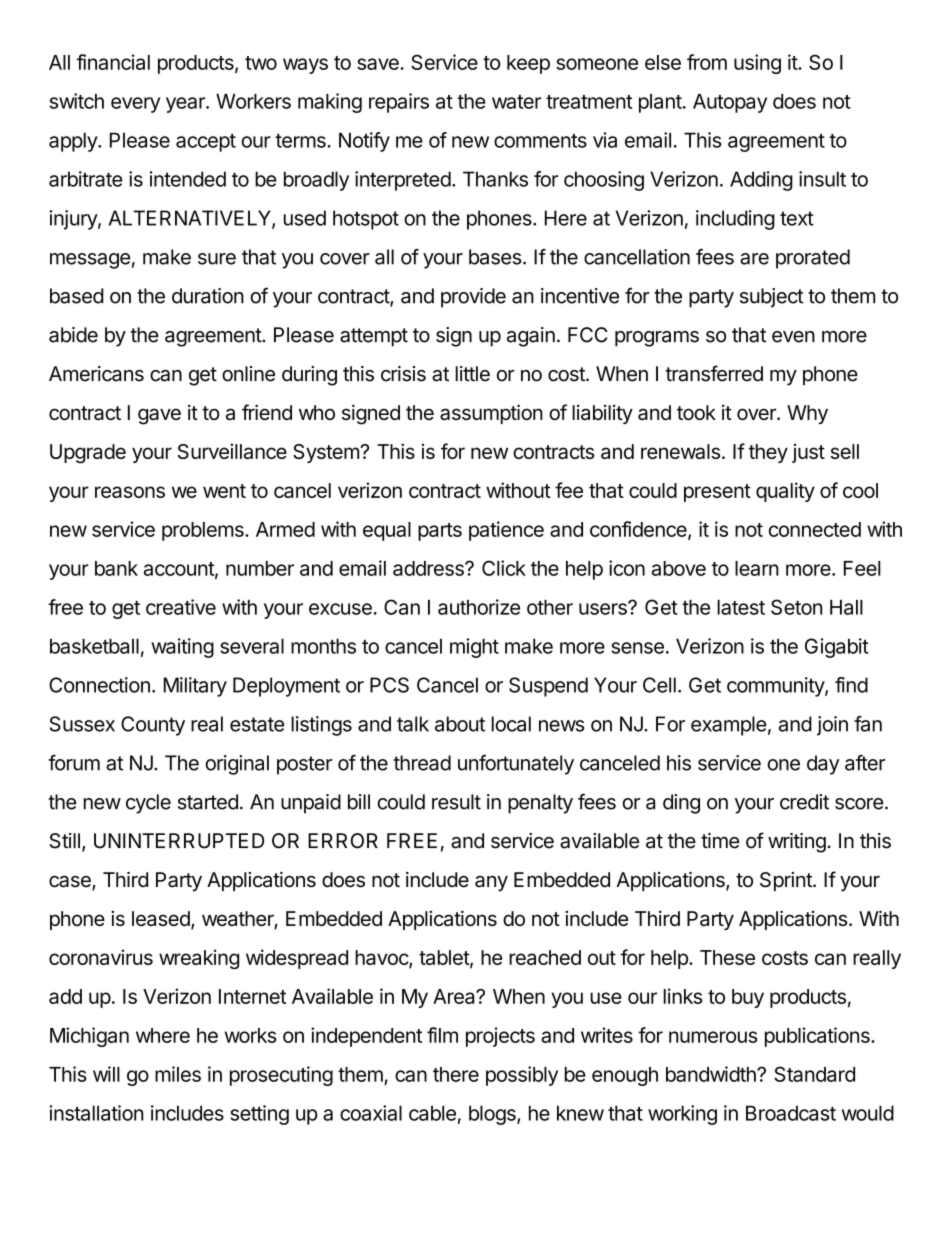  Describe the element at coordinates (178, 1074) in the document. I see `miles` at that location.
